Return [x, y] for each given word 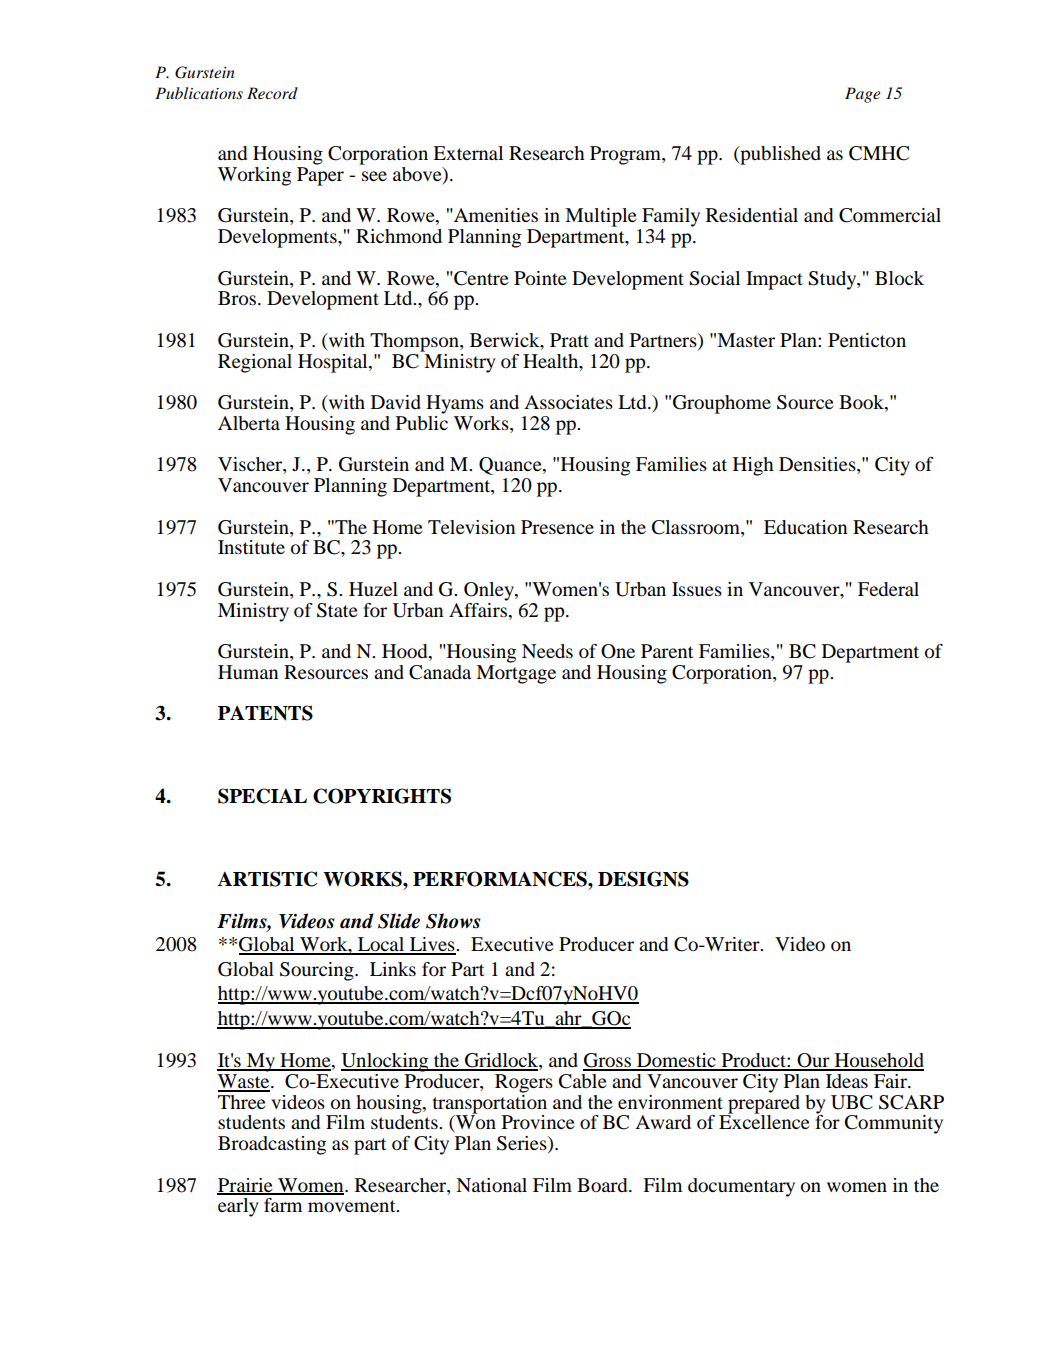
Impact [774, 280]
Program [626, 155]
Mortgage [516, 674]
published [779, 155]
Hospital [334, 363]
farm [283, 1205]
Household [878, 1061]
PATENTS [265, 713]
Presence [557, 527]
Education [805, 527]
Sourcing [318, 971]
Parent [667, 651]
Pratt [569, 340]
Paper [320, 176]
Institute [251, 547]
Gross [608, 1061]
